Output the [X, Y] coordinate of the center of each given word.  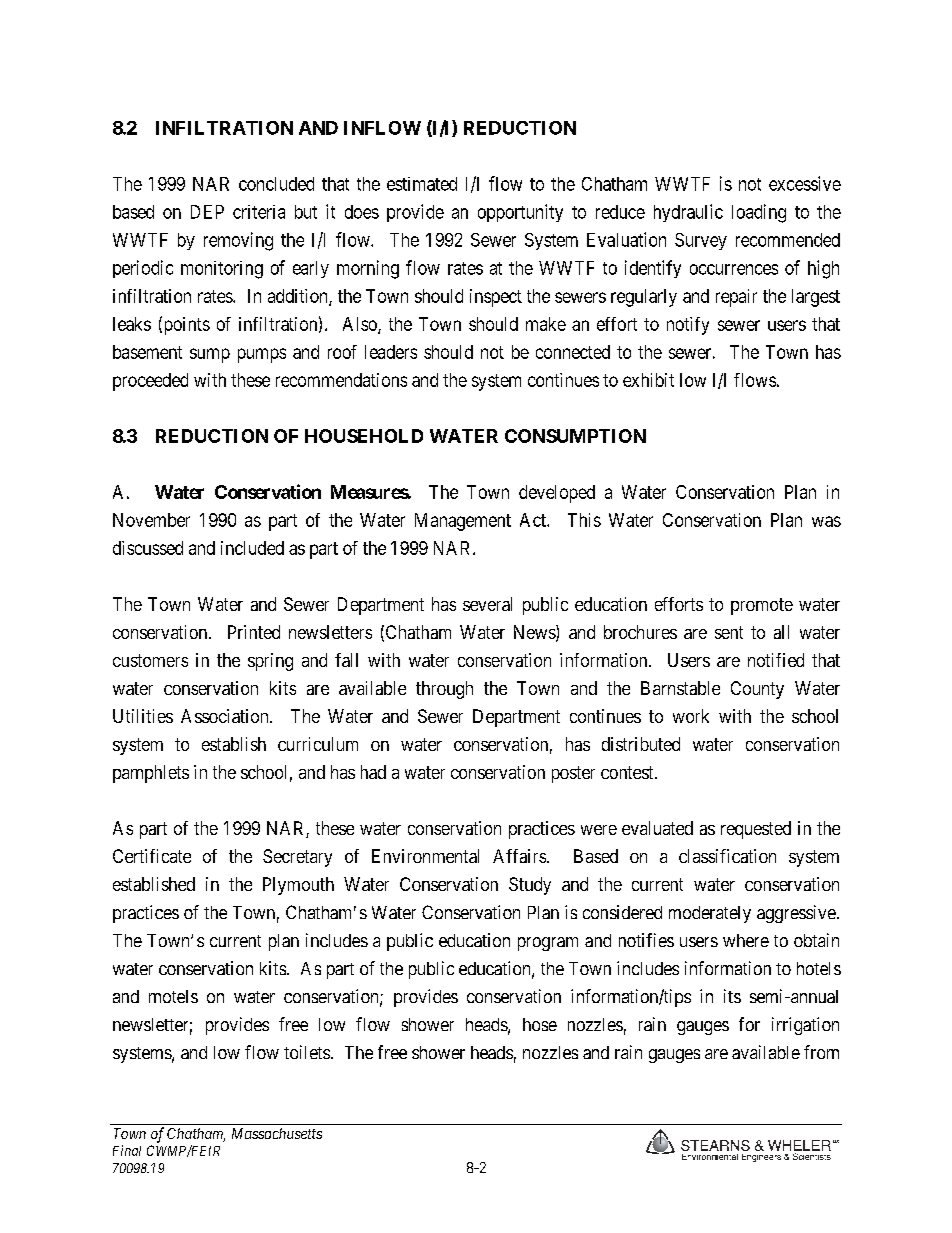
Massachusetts [277, 1133]
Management [463, 522]
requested [756, 830]
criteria [259, 212]
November [151, 520]
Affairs [519, 856]
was [826, 521]
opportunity [520, 213]
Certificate [152, 856]
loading [759, 213]
